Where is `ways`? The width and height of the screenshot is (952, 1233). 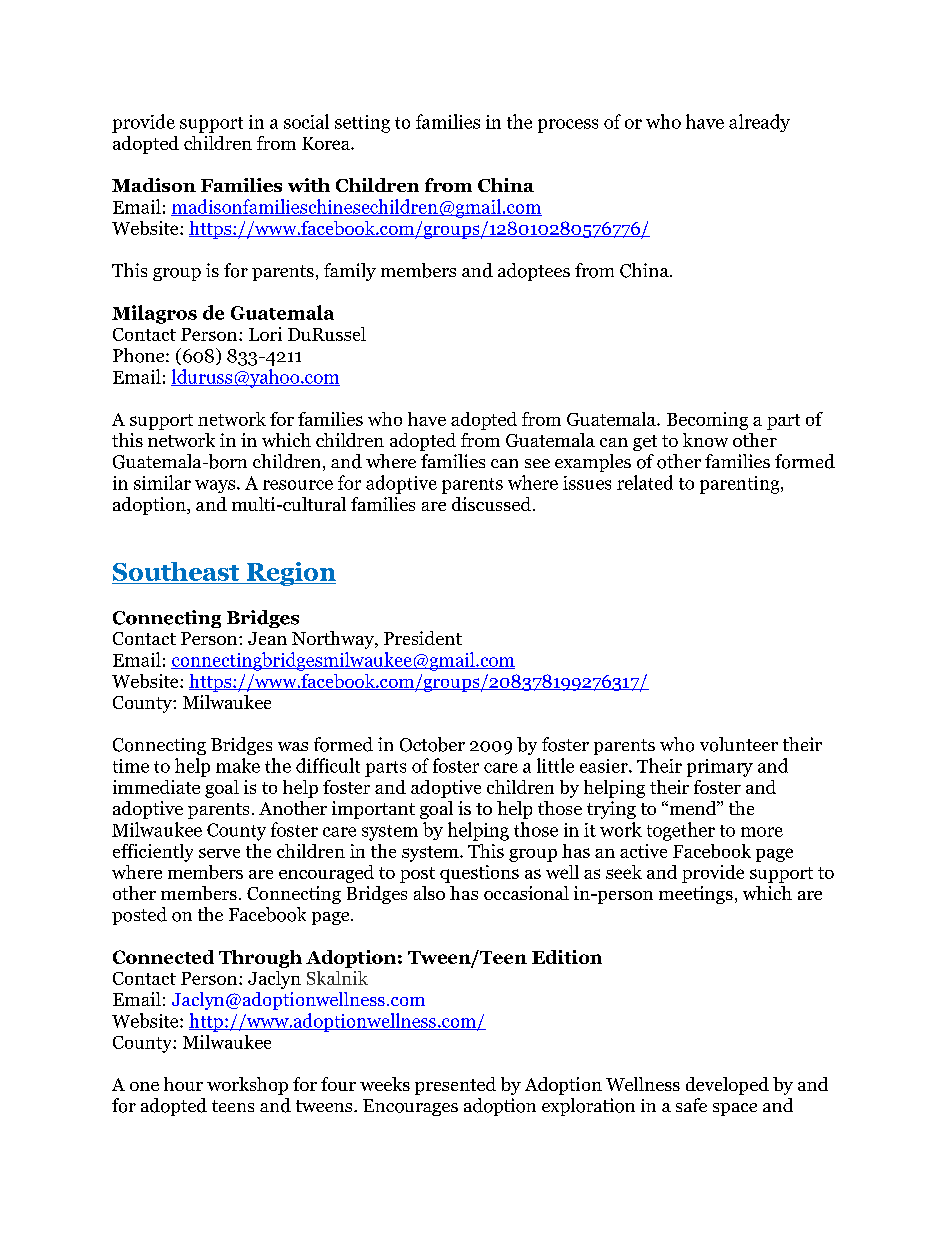 ways is located at coordinates (216, 486).
